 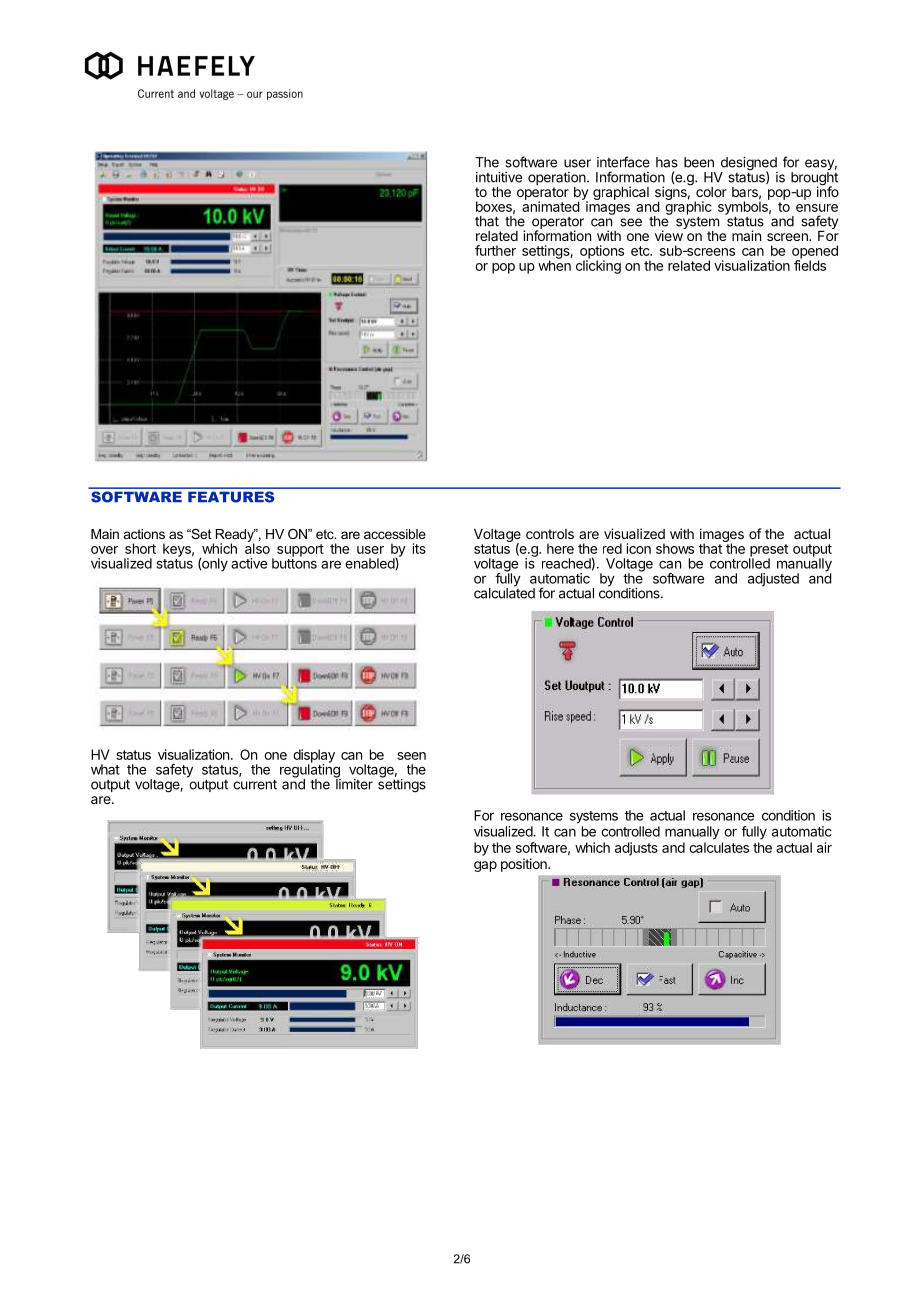 I want to click on operation, so click(x=558, y=180).
